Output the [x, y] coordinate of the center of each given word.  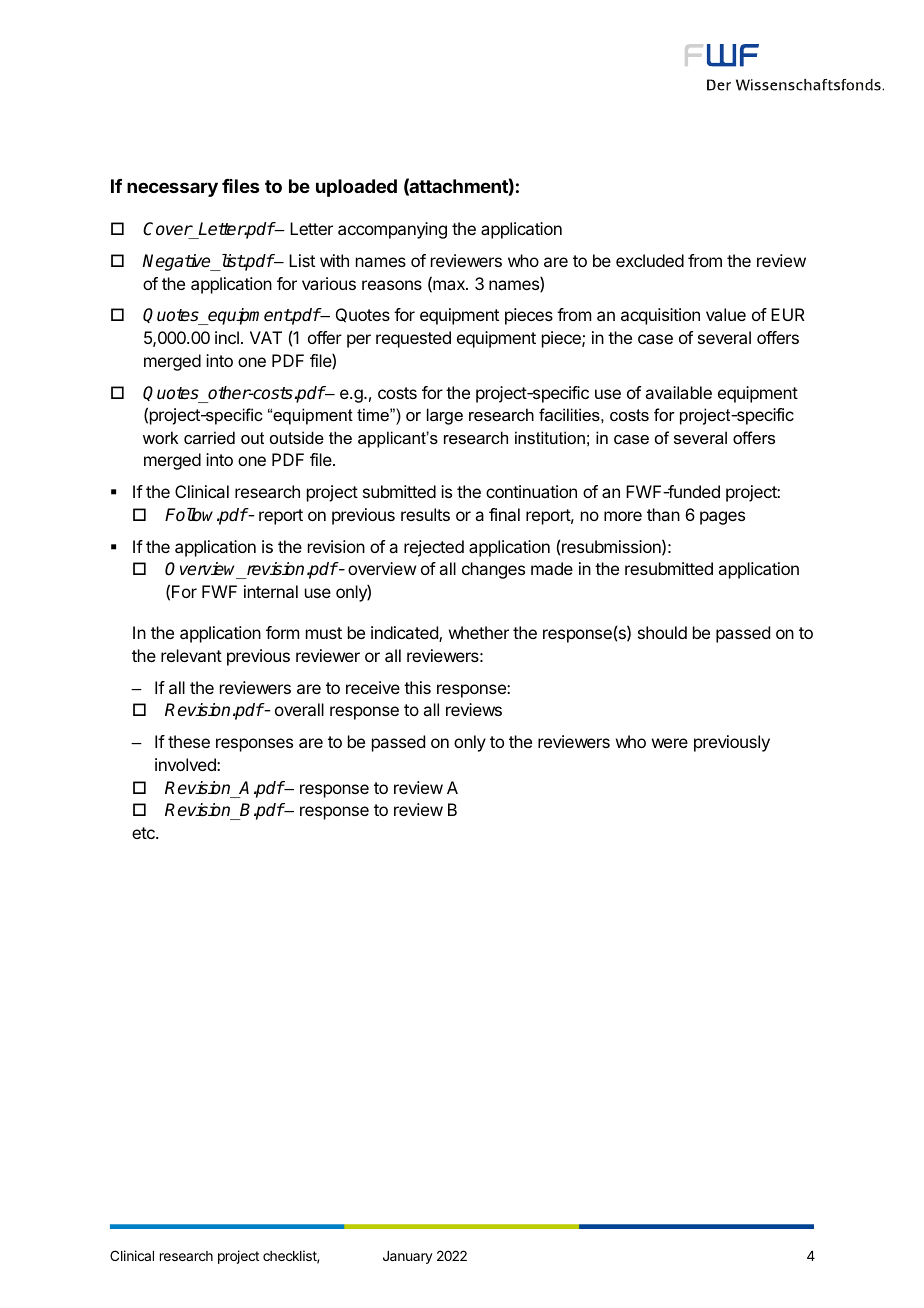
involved [186, 764]
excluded [650, 260]
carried [209, 437]
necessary [172, 189]
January [408, 1257]
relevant [191, 655]
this [417, 687]
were [670, 743]
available [678, 392]
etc [144, 833]
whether [479, 632]
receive [373, 687]
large [445, 416]
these [189, 741]
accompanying [392, 230]
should [662, 632]
